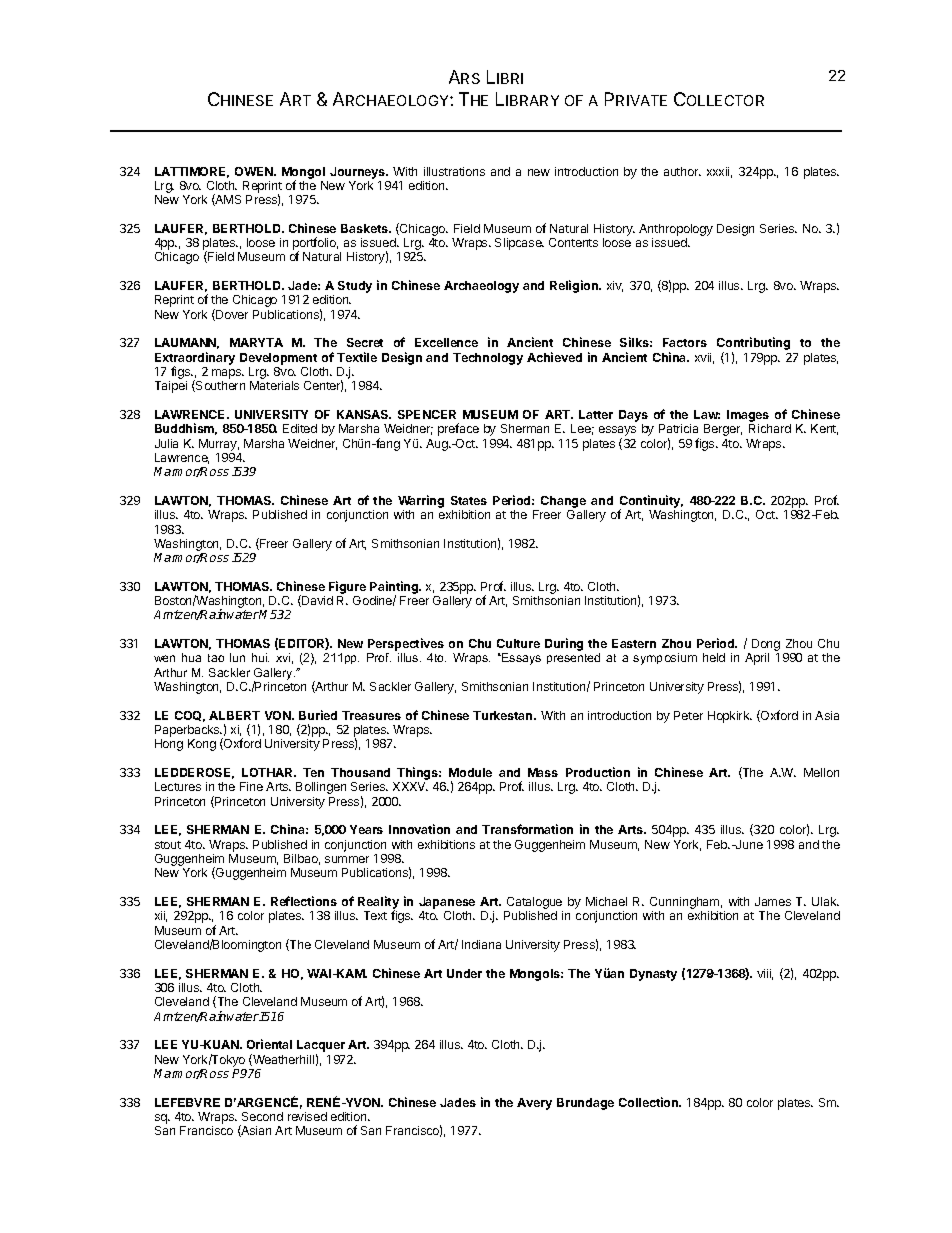 This screenshot has height=1233, width=952. What do you see at coordinates (649, 1102) in the screenshot?
I see `Collection` at bounding box center [649, 1102].
